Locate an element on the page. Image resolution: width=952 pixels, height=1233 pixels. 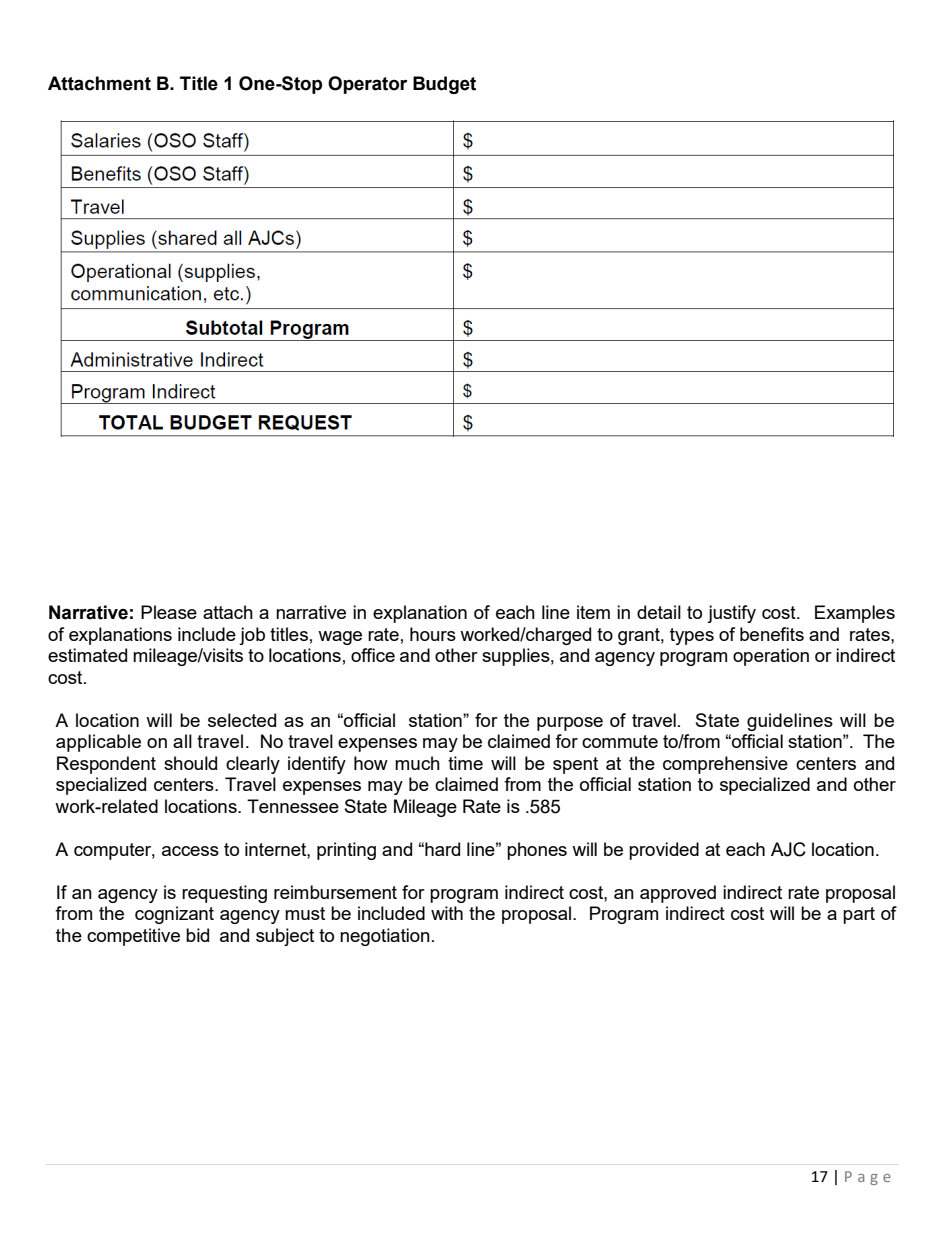
with is located at coordinates (447, 913).
